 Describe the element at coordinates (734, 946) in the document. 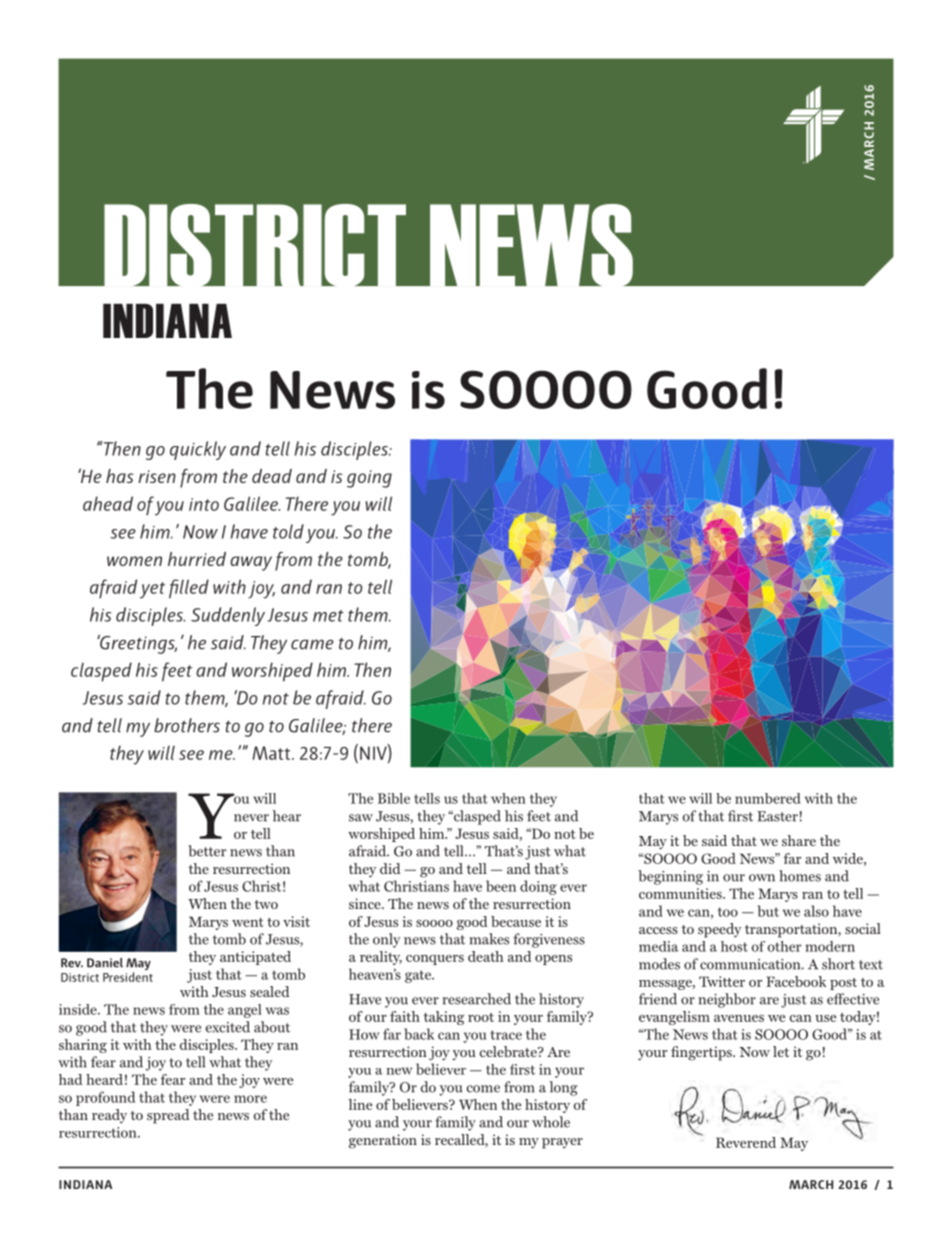

I see `host` at that location.
